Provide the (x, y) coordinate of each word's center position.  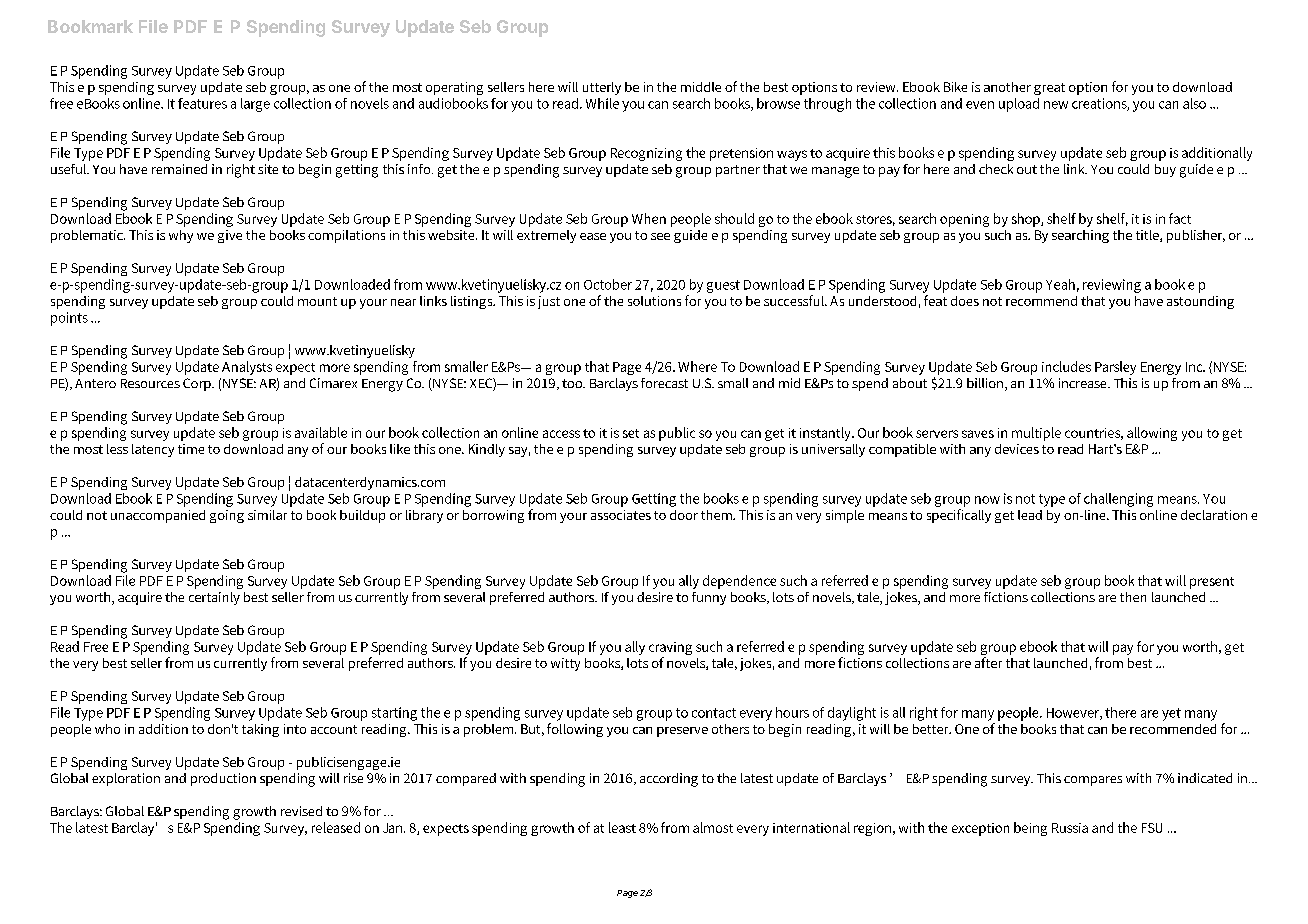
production (223, 779)
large (255, 105)
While (602, 103)
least (622, 827)
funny (709, 598)
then (1133, 597)
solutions (654, 301)
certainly (214, 598)
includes (1066, 366)
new (1056, 105)
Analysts (247, 368)
